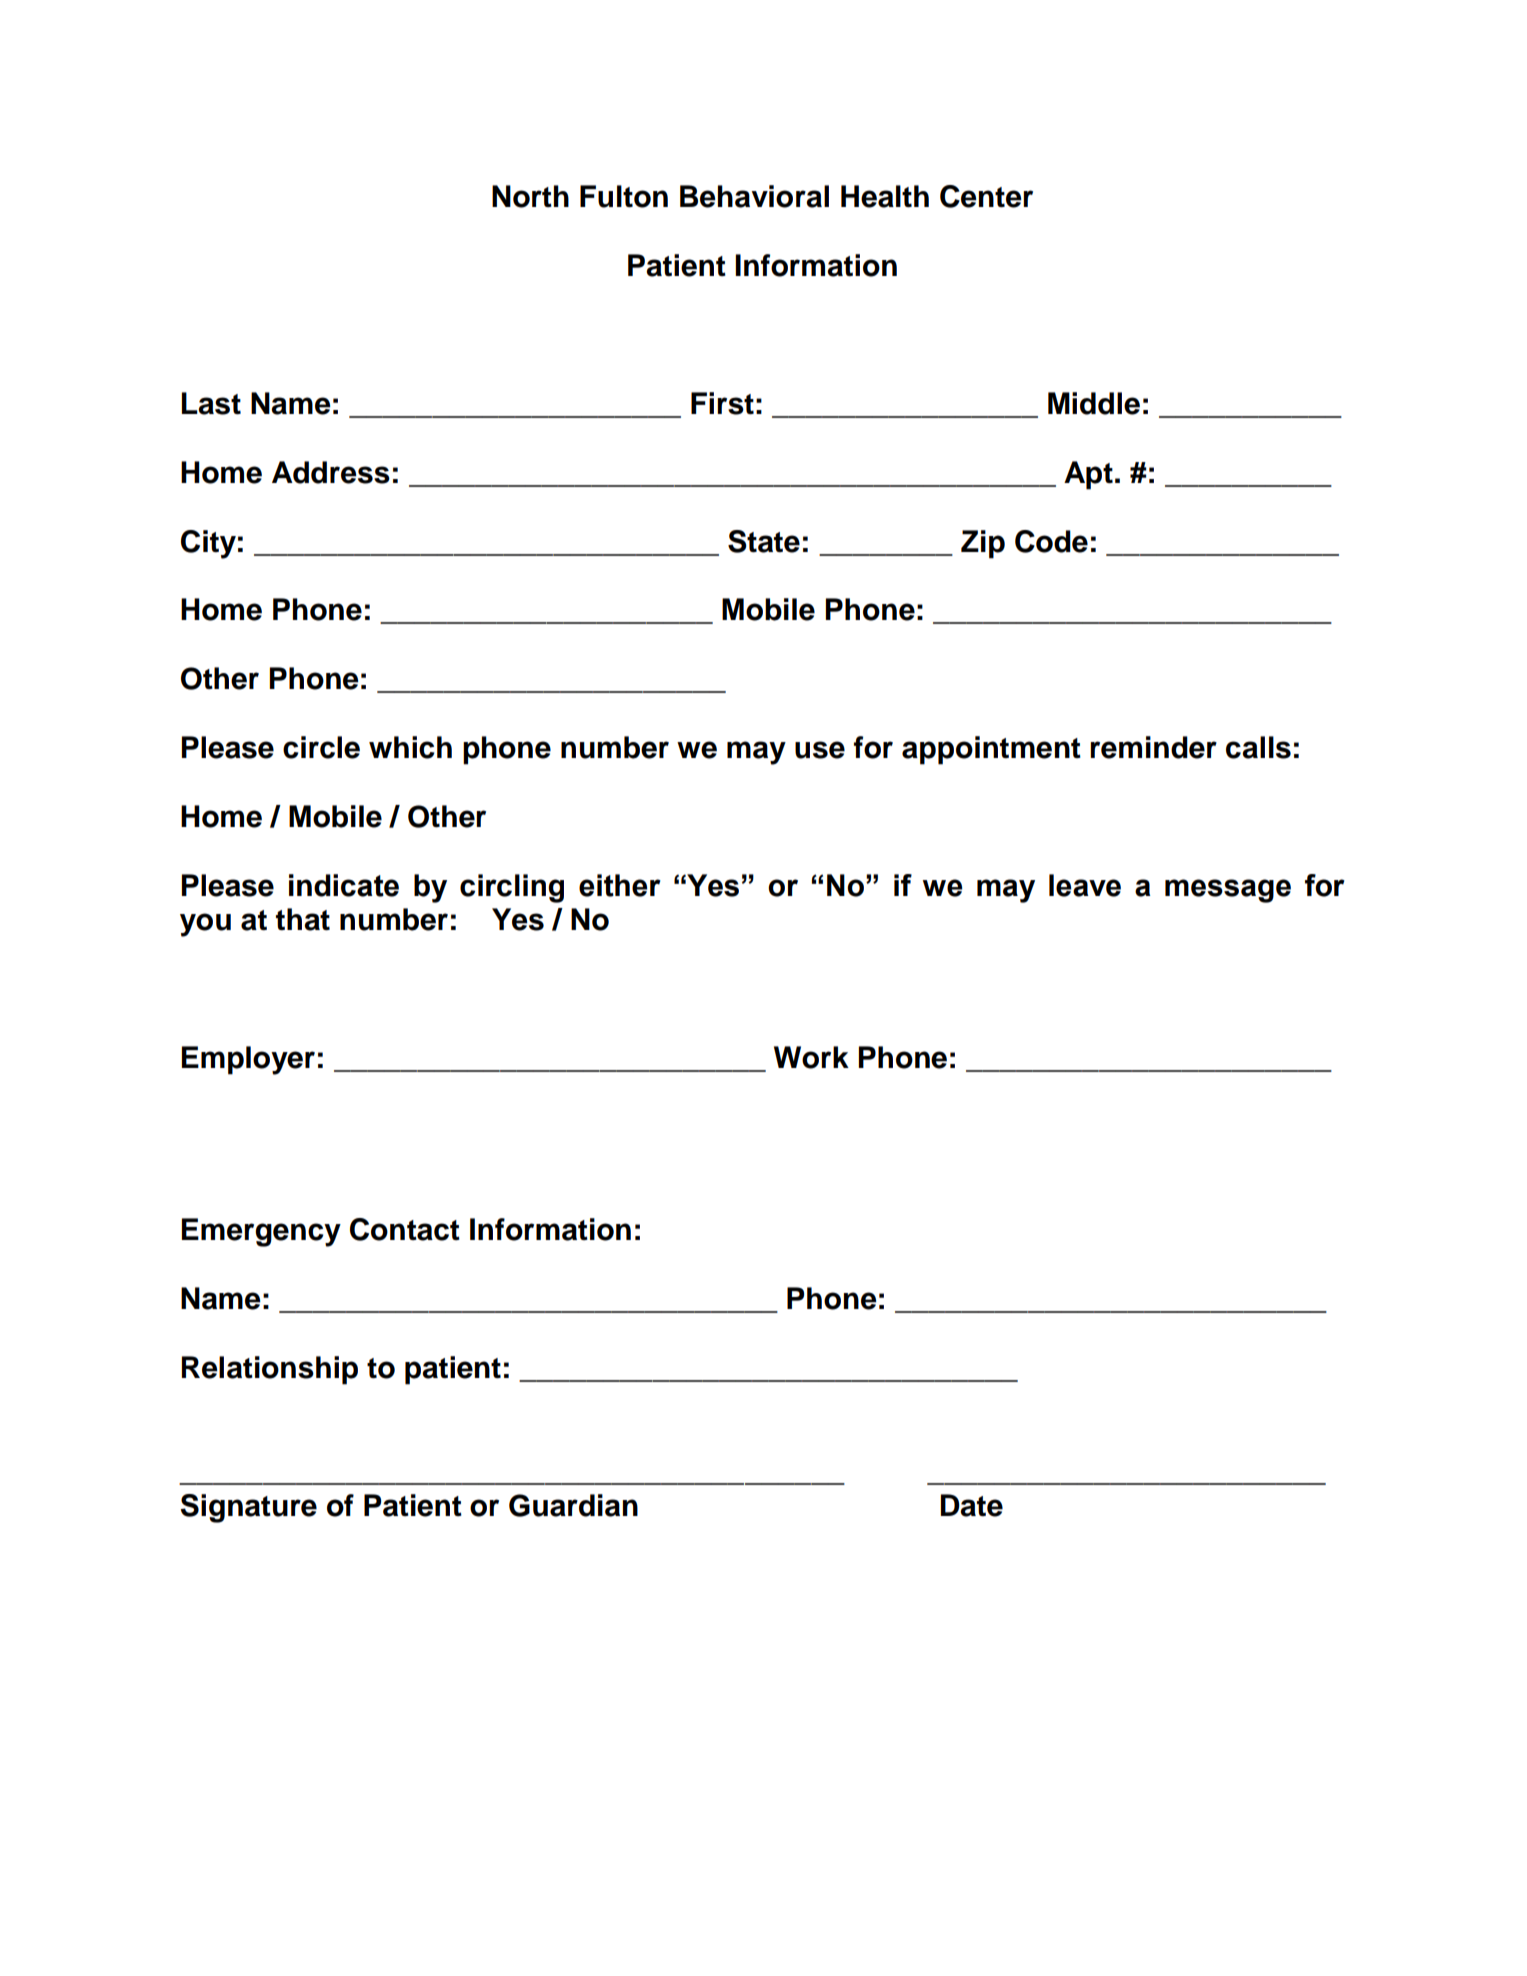  I want to click on Guardian, so click(573, 1505).
